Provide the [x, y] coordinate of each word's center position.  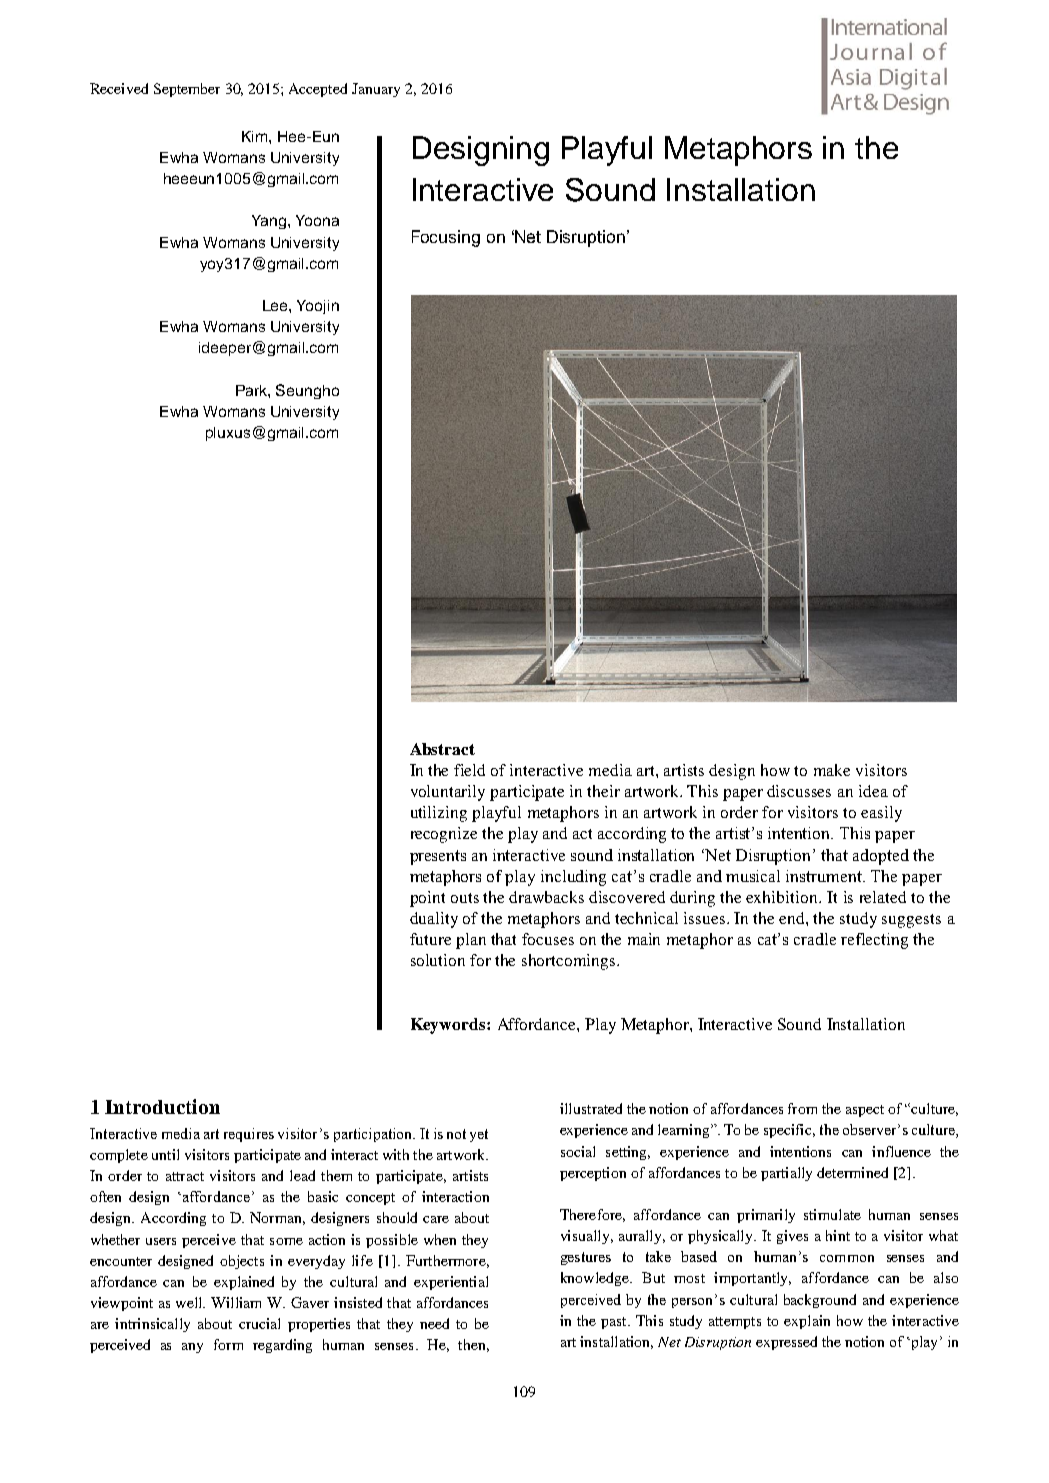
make [832, 770]
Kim [256, 136]
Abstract [442, 749]
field [469, 770]
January [376, 90]
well [190, 1302]
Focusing [446, 238]
